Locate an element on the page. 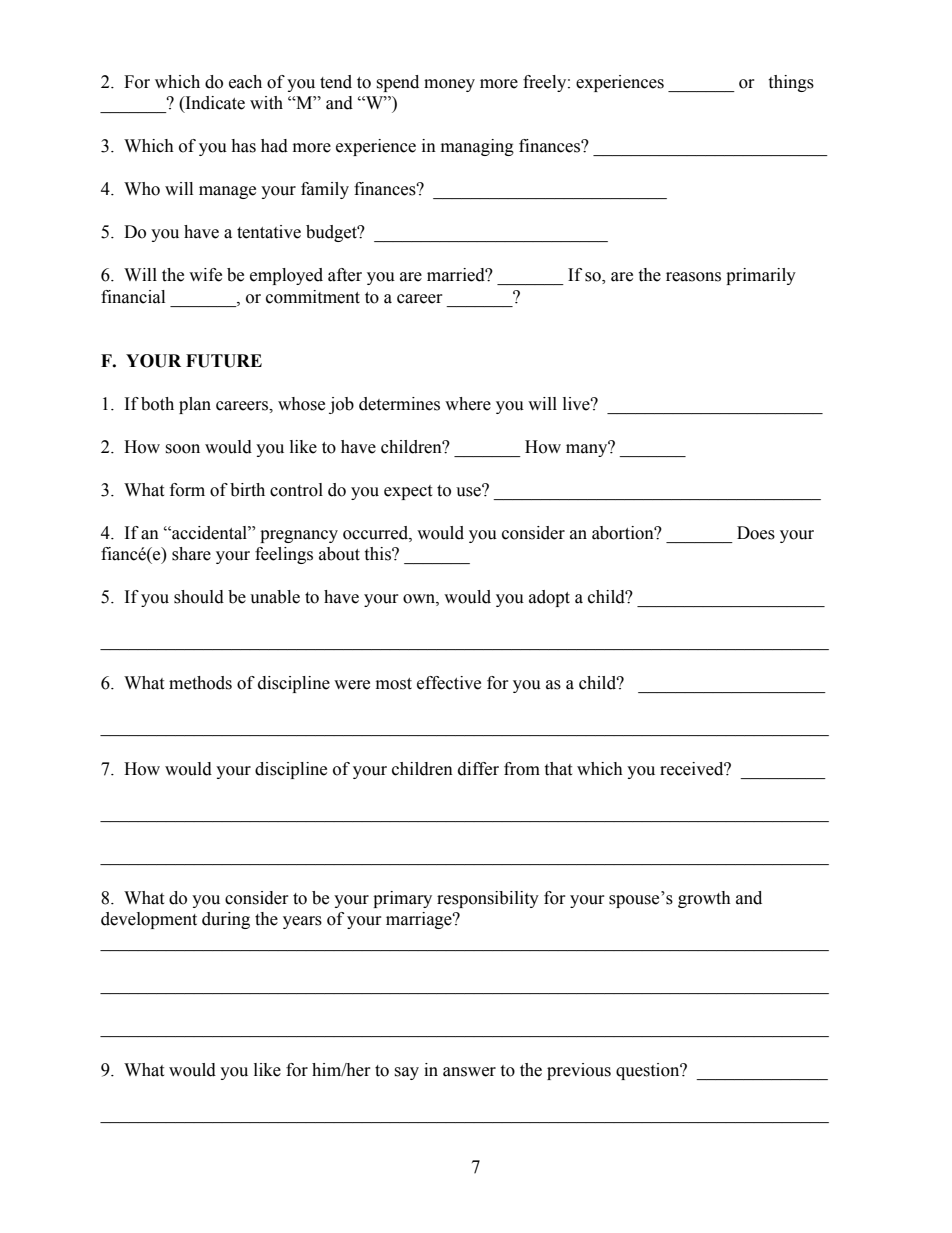 Image resolution: width=952 pixels, height=1233 pixels. Does is located at coordinates (756, 533).
